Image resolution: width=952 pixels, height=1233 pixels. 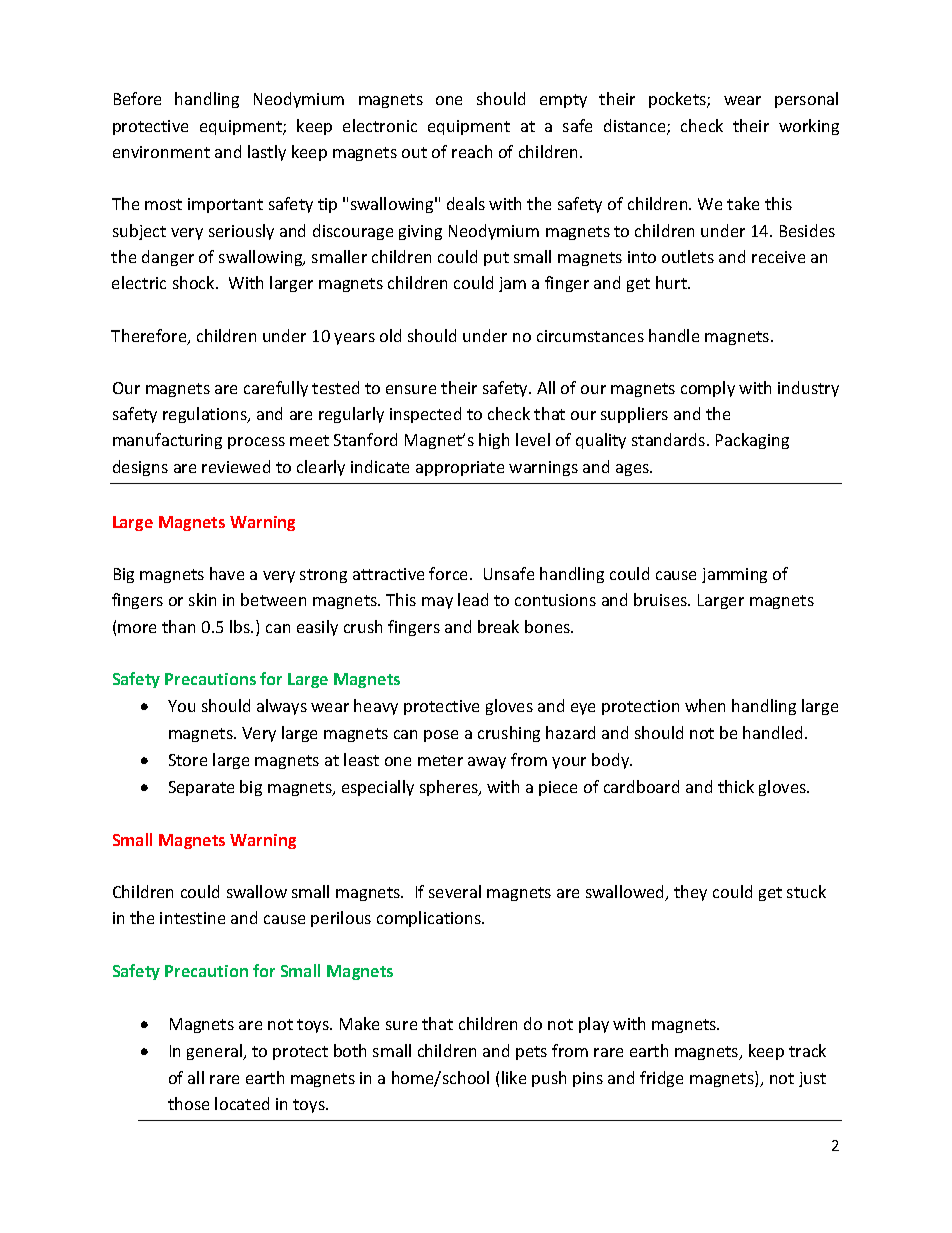 What do you see at coordinates (450, 788) in the screenshot?
I see `spheres` at bounding box center [450, 788].
